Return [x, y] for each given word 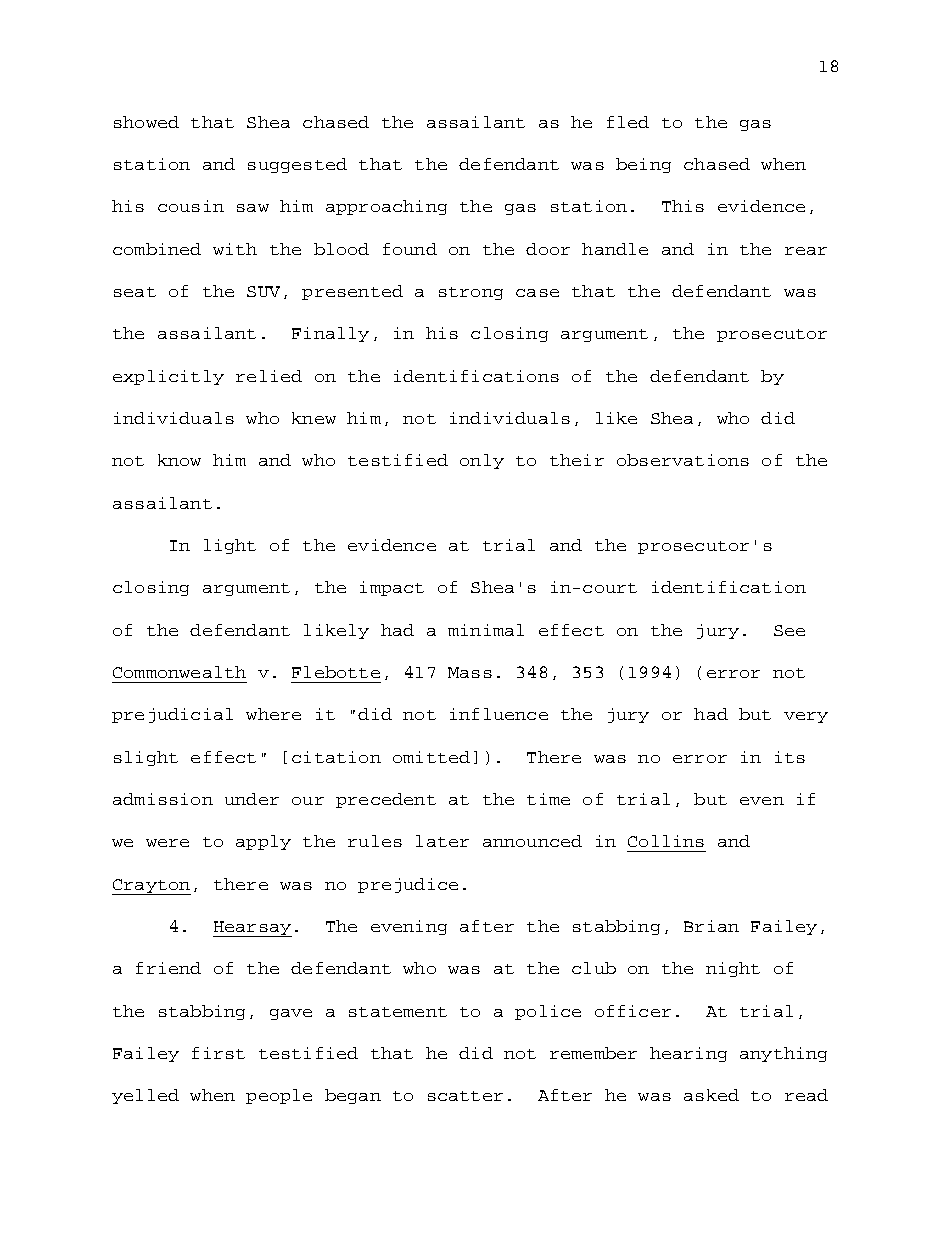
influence [499, 714]
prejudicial [172, 715]
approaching [386, 207]
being [643, 165]
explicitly [168, 377]
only [482, 461]
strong [471, 293]
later [442, 841]
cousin [191, 206]
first [218, 1053]
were [167, 843]
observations [683, 460]
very [806, 717]
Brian [711, 926]
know [179, 460]
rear [806, 251]
